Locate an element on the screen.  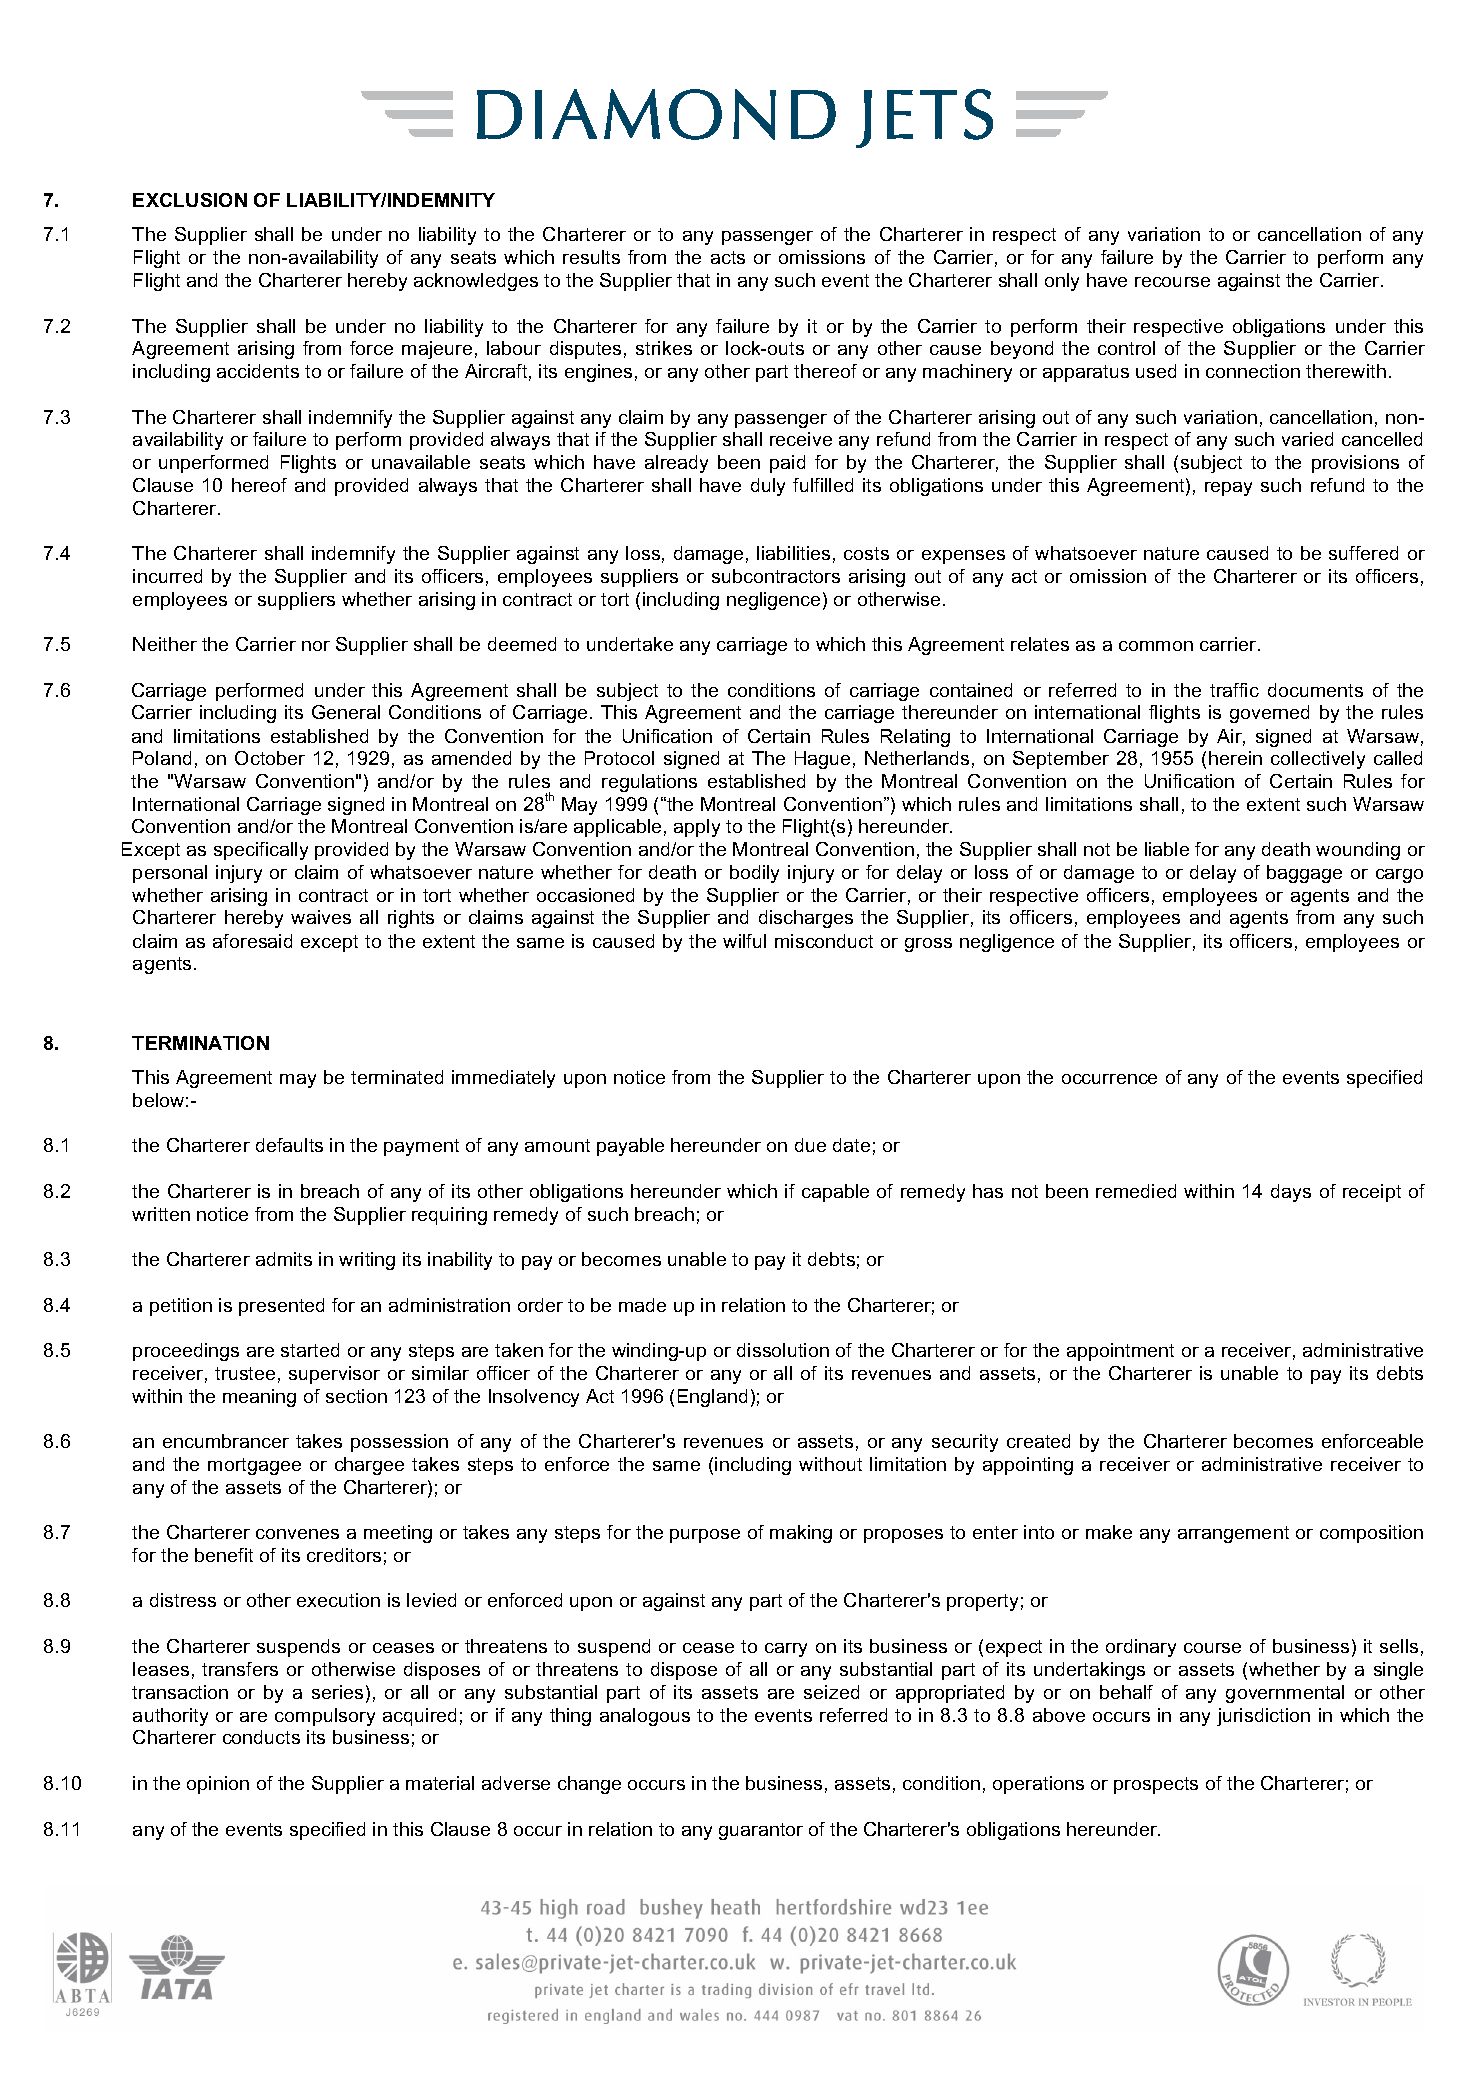
TERMINATION is located at coordinates (200, 1043).
